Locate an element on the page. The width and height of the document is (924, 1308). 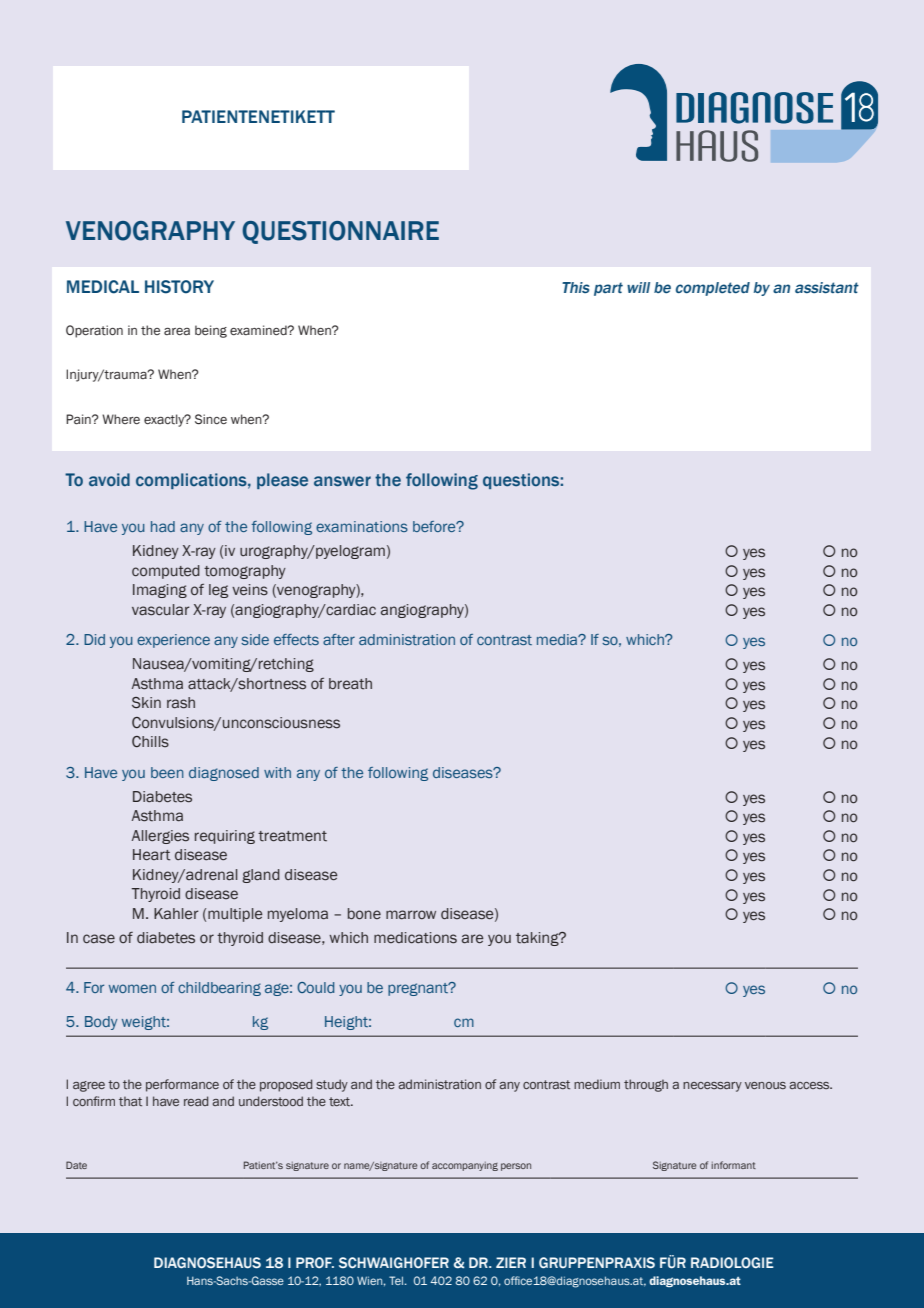
Date is located at coordinates (76, 1165).
